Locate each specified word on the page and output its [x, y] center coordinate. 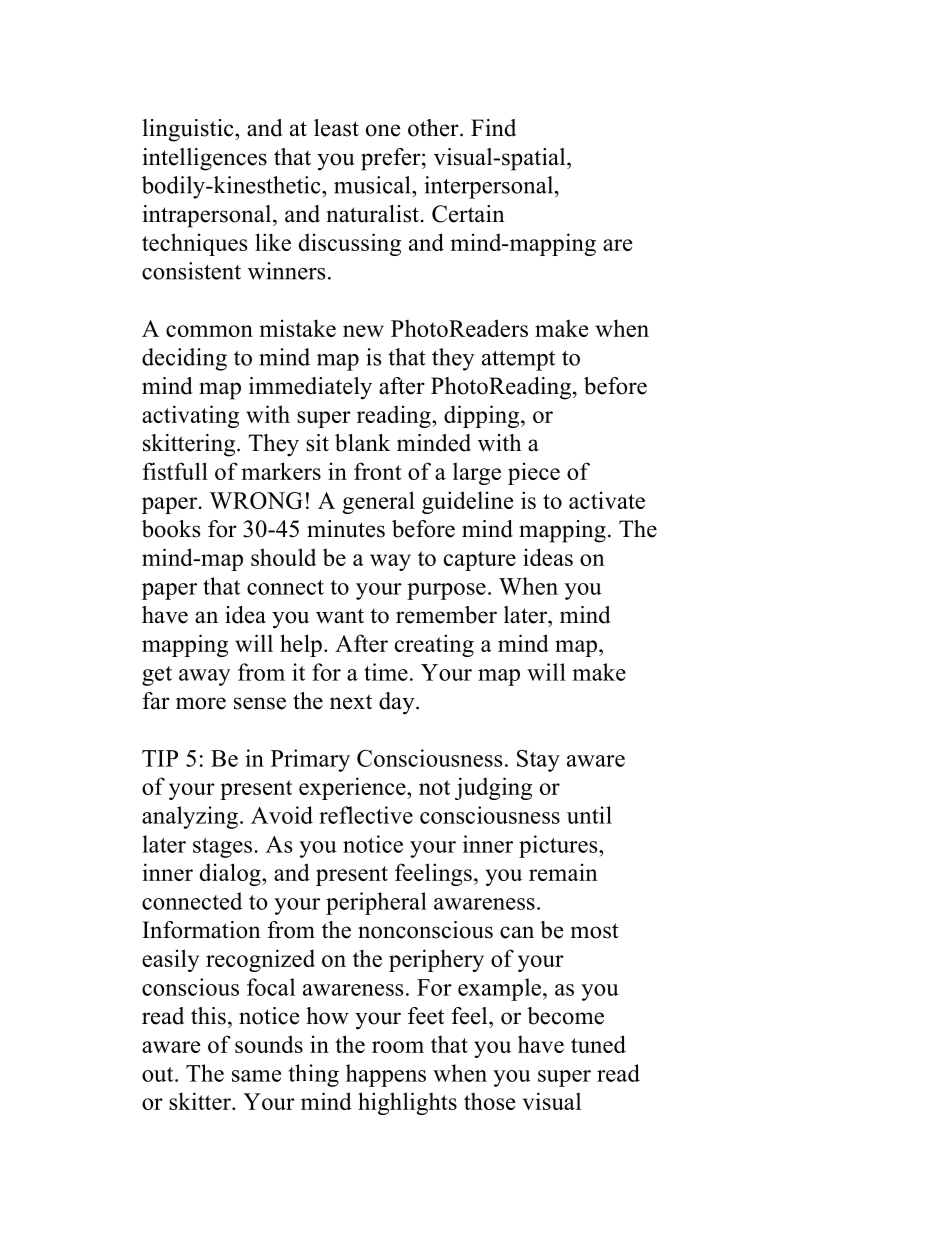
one [383, 130]
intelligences [205, 159]
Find [493, 128]
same [256, 1076]
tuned [598, 1044]
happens [386, 1075]
